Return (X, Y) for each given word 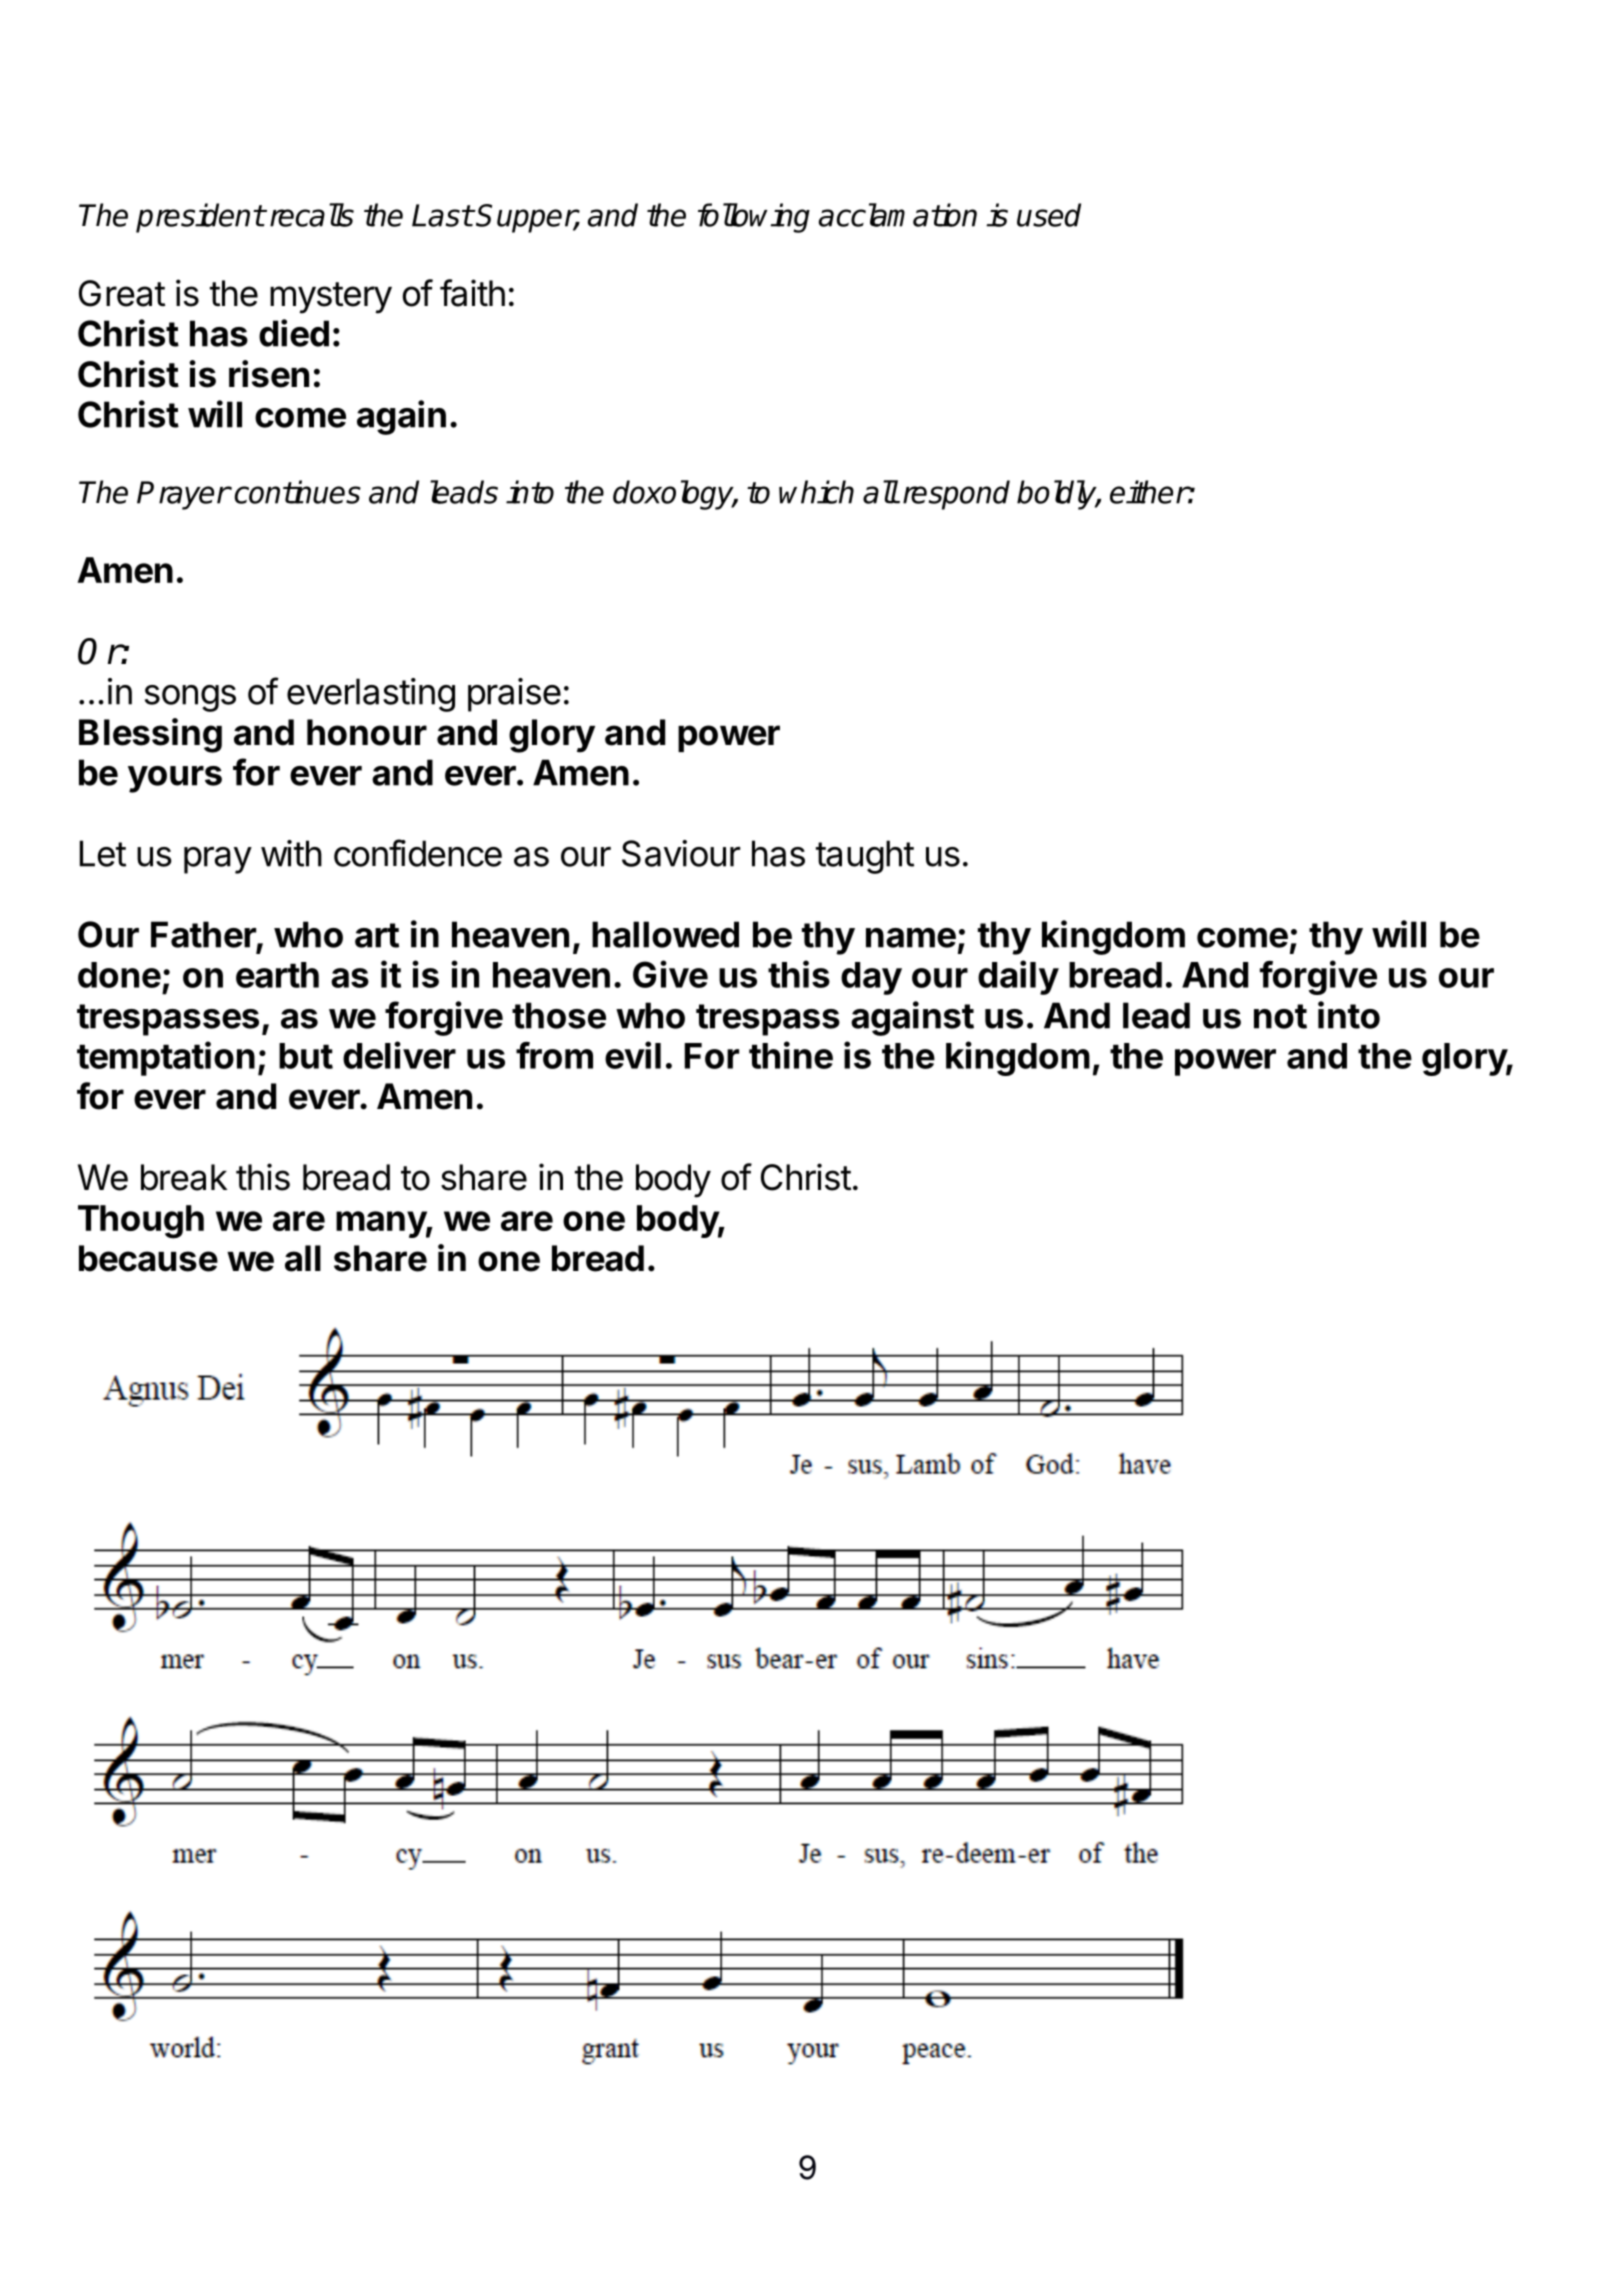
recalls (312, 215)
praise (514, 695)
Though (141, 1222)
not (1280, 1016)
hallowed (665, 934)
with (291, 853)
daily (1018, 977)
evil (633, 1055)
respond (956, 495)
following (754, 218)
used (1049, 215)
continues (297, 492)
